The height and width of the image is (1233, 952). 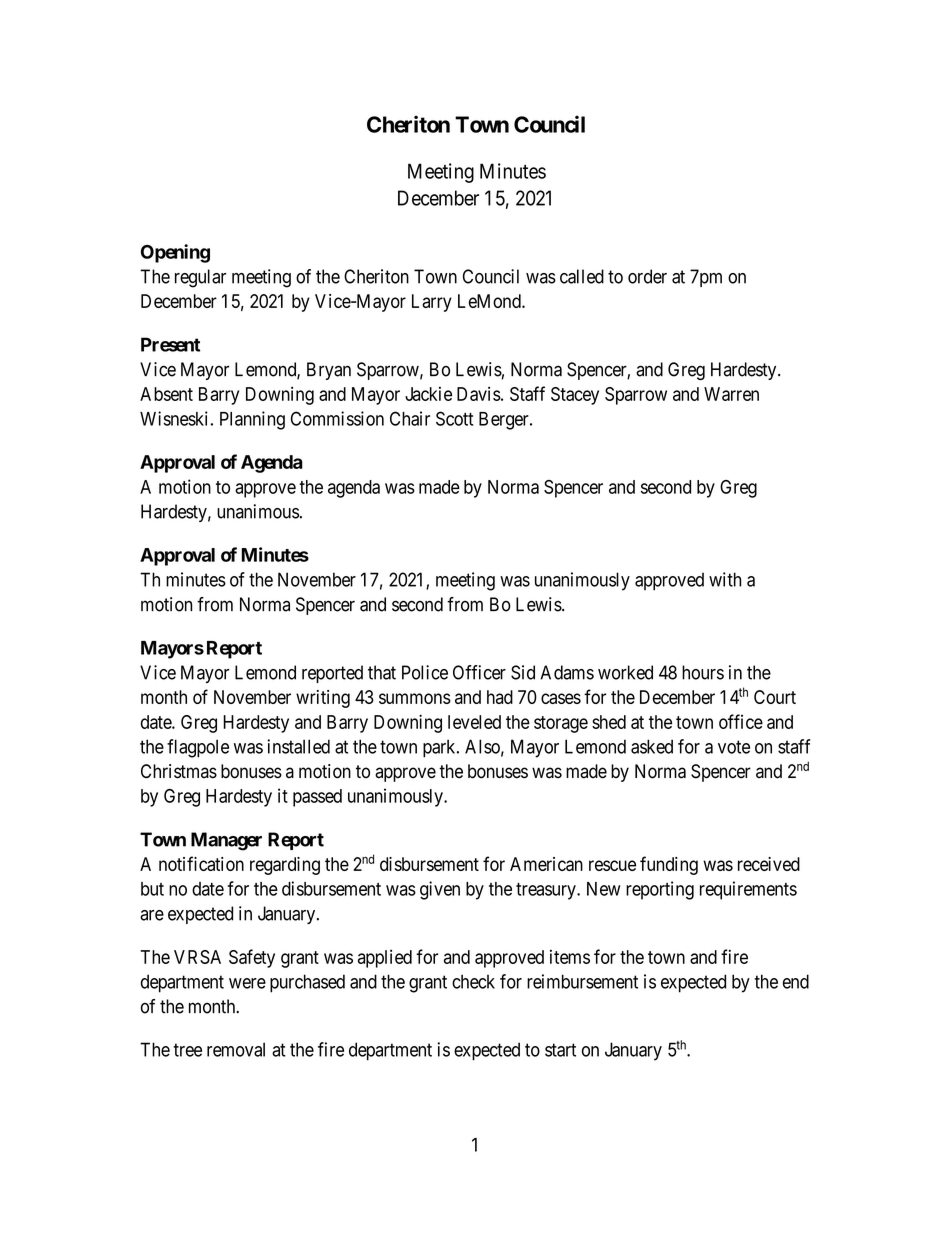 I want to click on Larry, so click(x=432, y=303).
